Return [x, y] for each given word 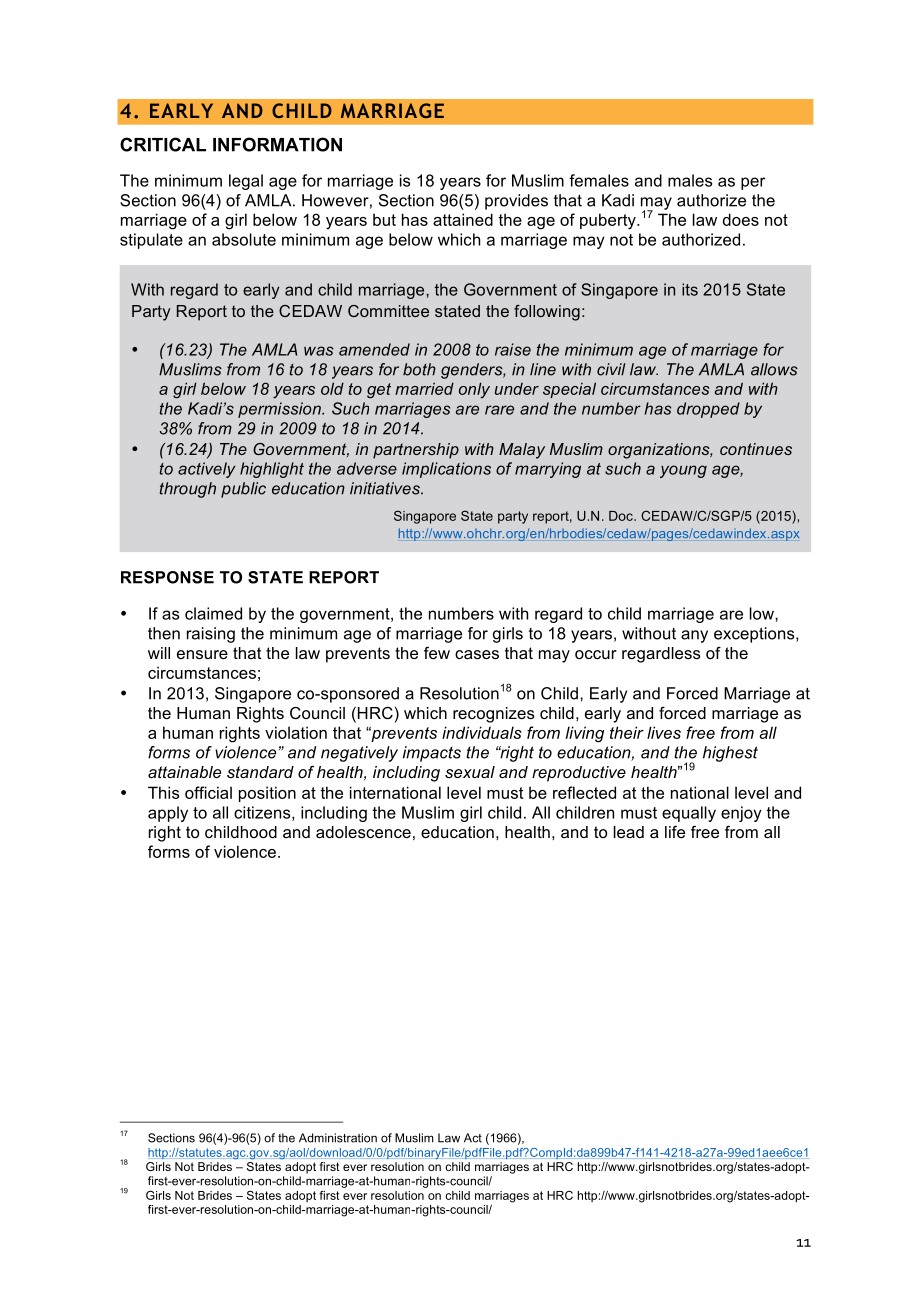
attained [463, 219]
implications [446, 470]
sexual [470, 772]
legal [246, 182]
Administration [338, 1138]
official [208, 792]
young [683, 471]
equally [689, 814]
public [243, 490]
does [741, 219]
